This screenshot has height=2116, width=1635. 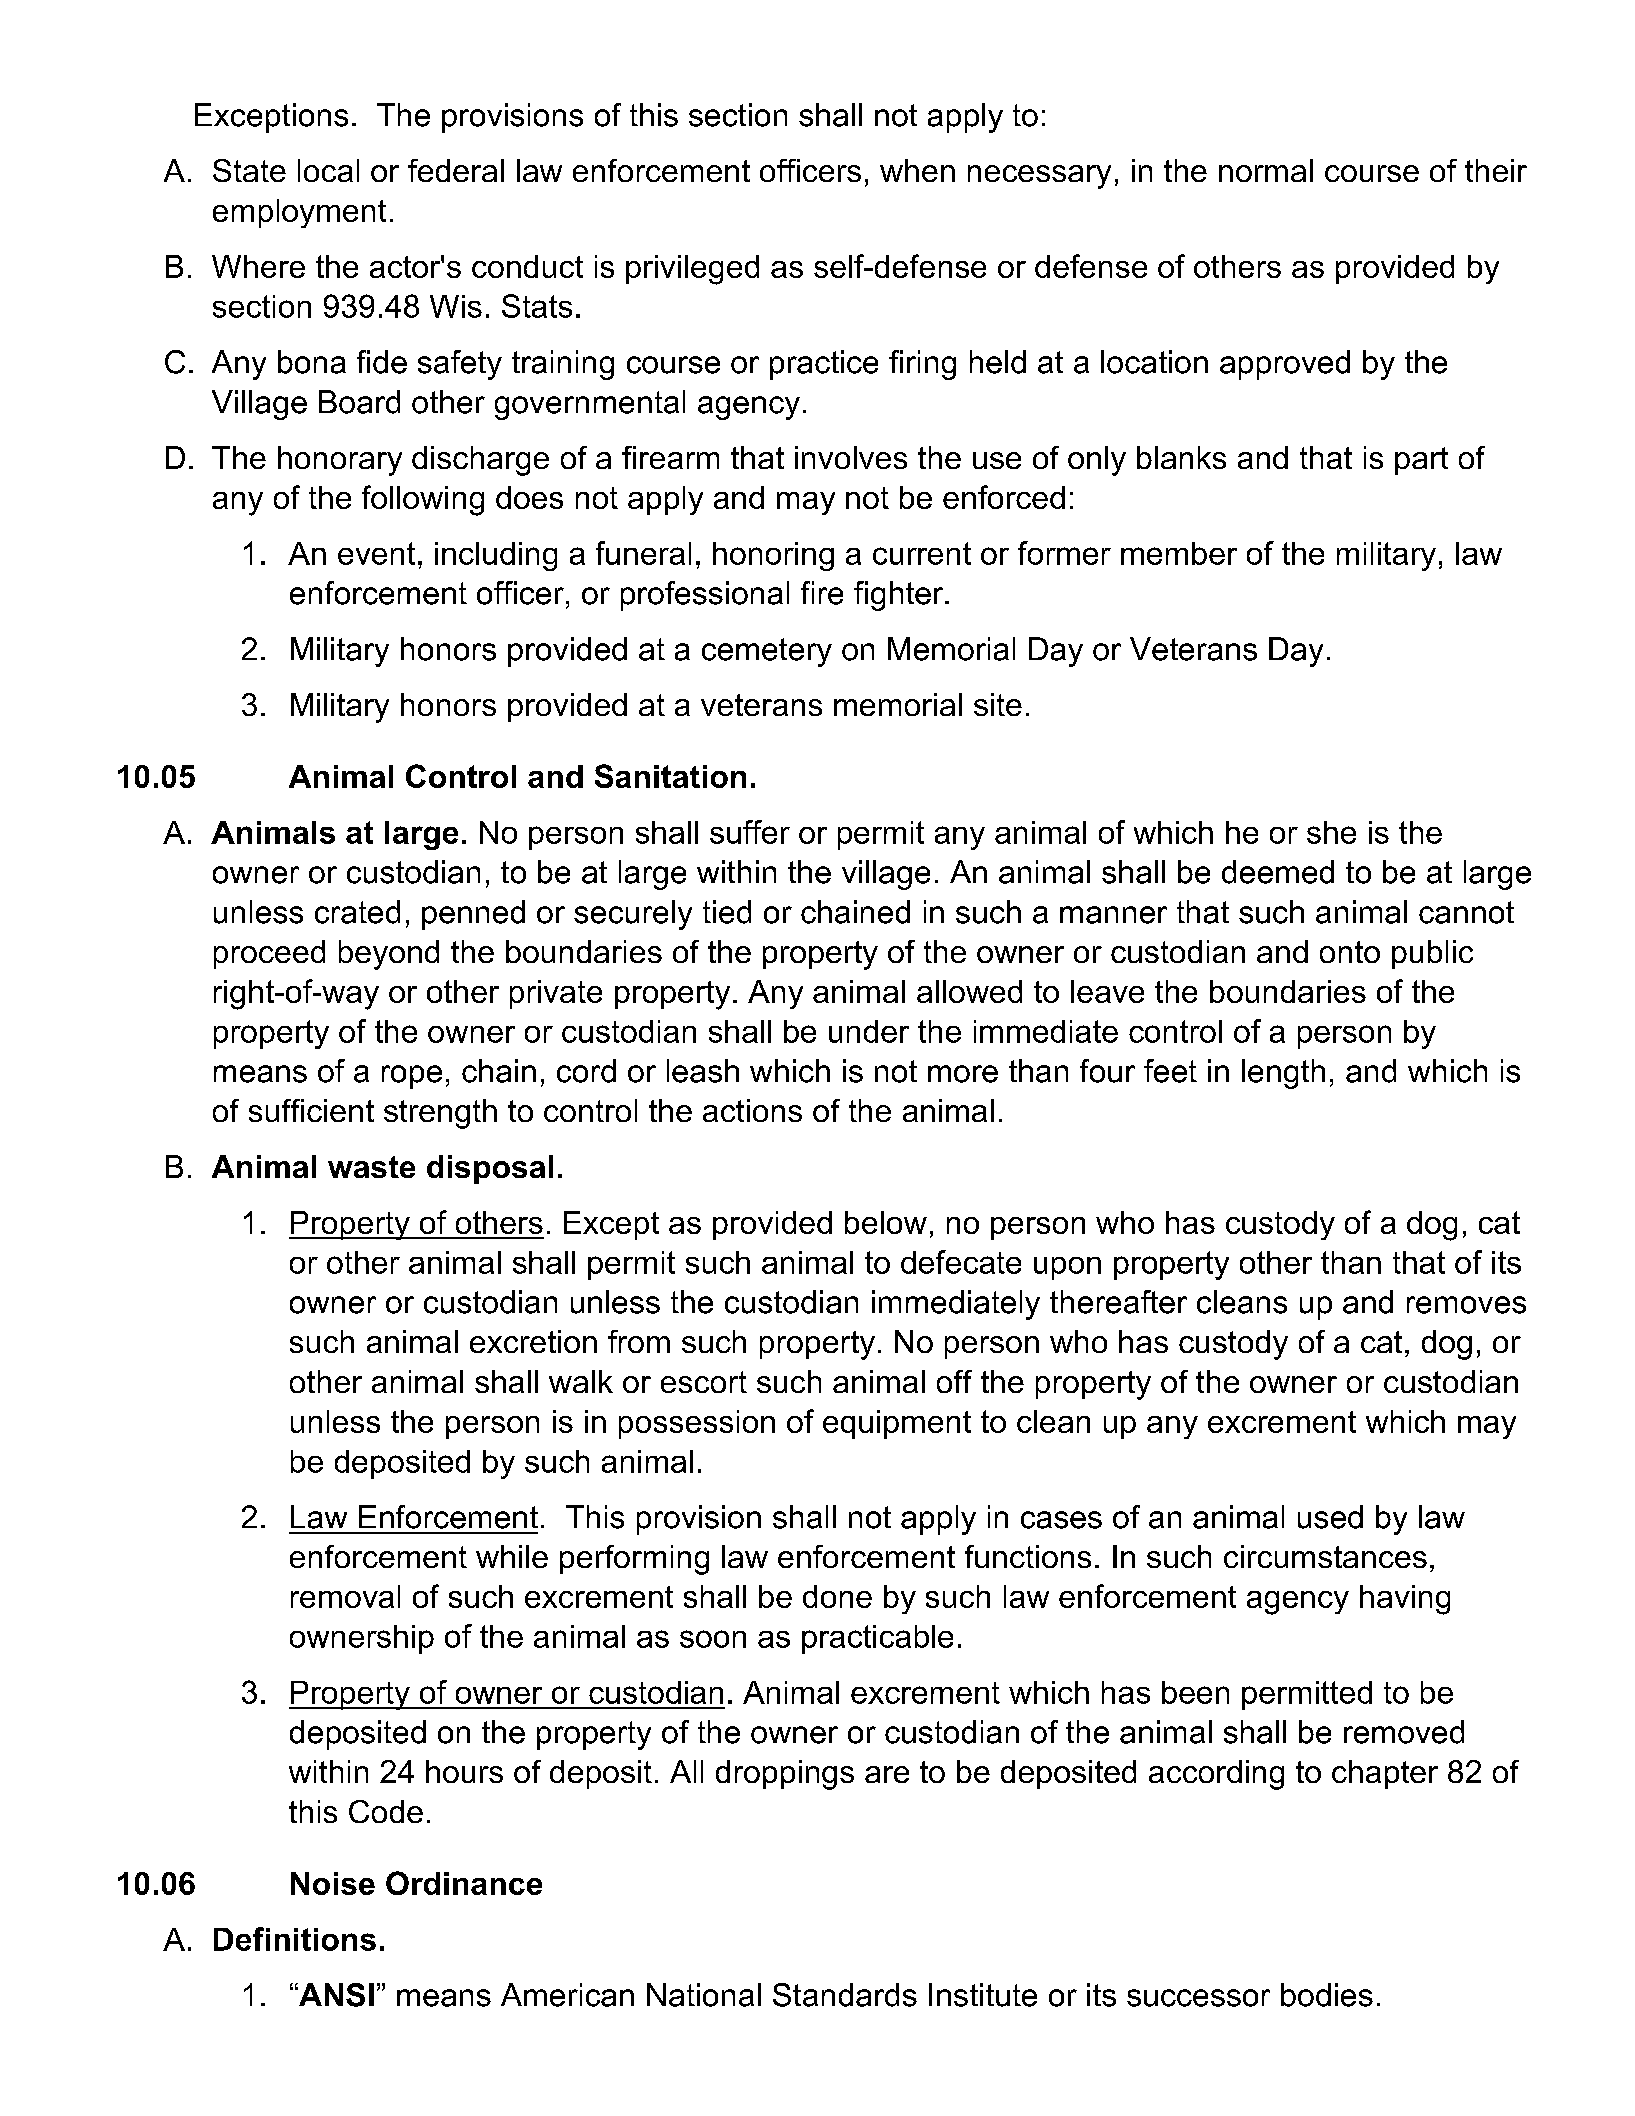 What do you see at coordinates (376, 553) in the screenshot?
I see `event` at bounding box center [376, 553].
